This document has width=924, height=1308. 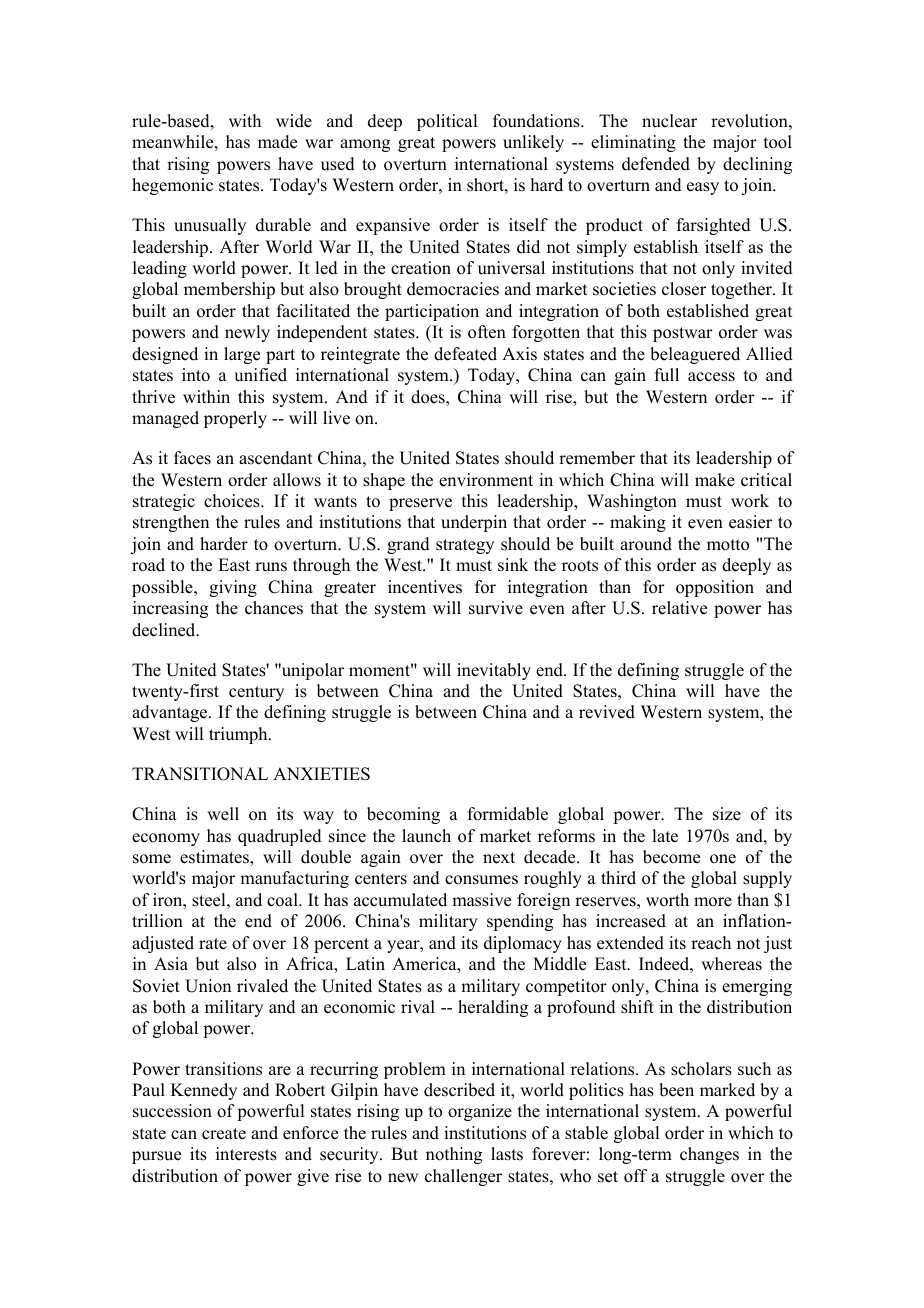 I want to click on political, so click(x=447, y=122).
